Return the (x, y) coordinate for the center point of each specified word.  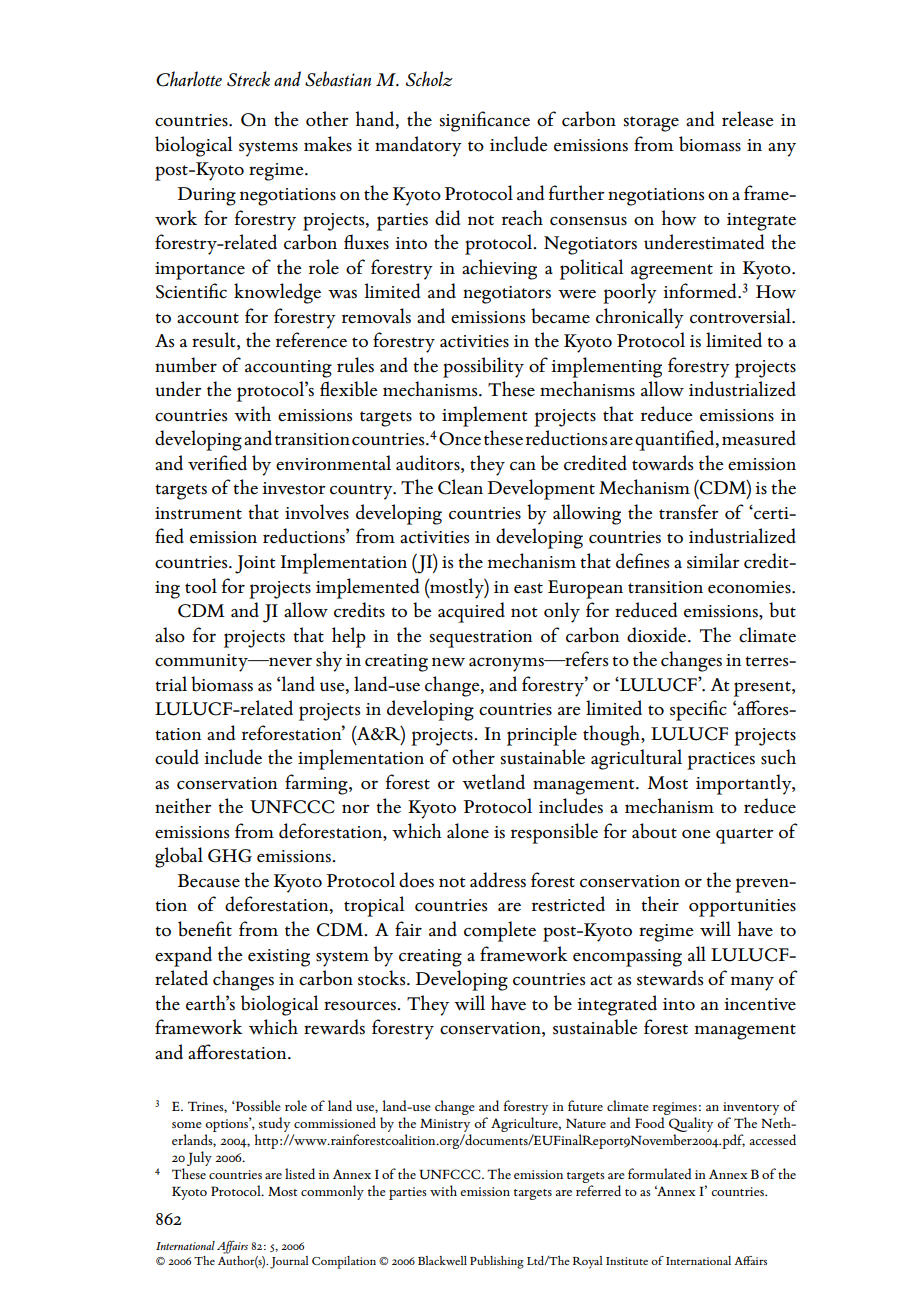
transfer (689, 512)
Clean (460, 487)
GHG (230, 856)
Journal (289, 1262)
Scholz (429, 79)
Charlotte (189, 79)
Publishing (497, 1262)
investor (294, 488)
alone (468, 831)
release (748, 119)
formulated (660, 1173)
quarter (745, 836)
